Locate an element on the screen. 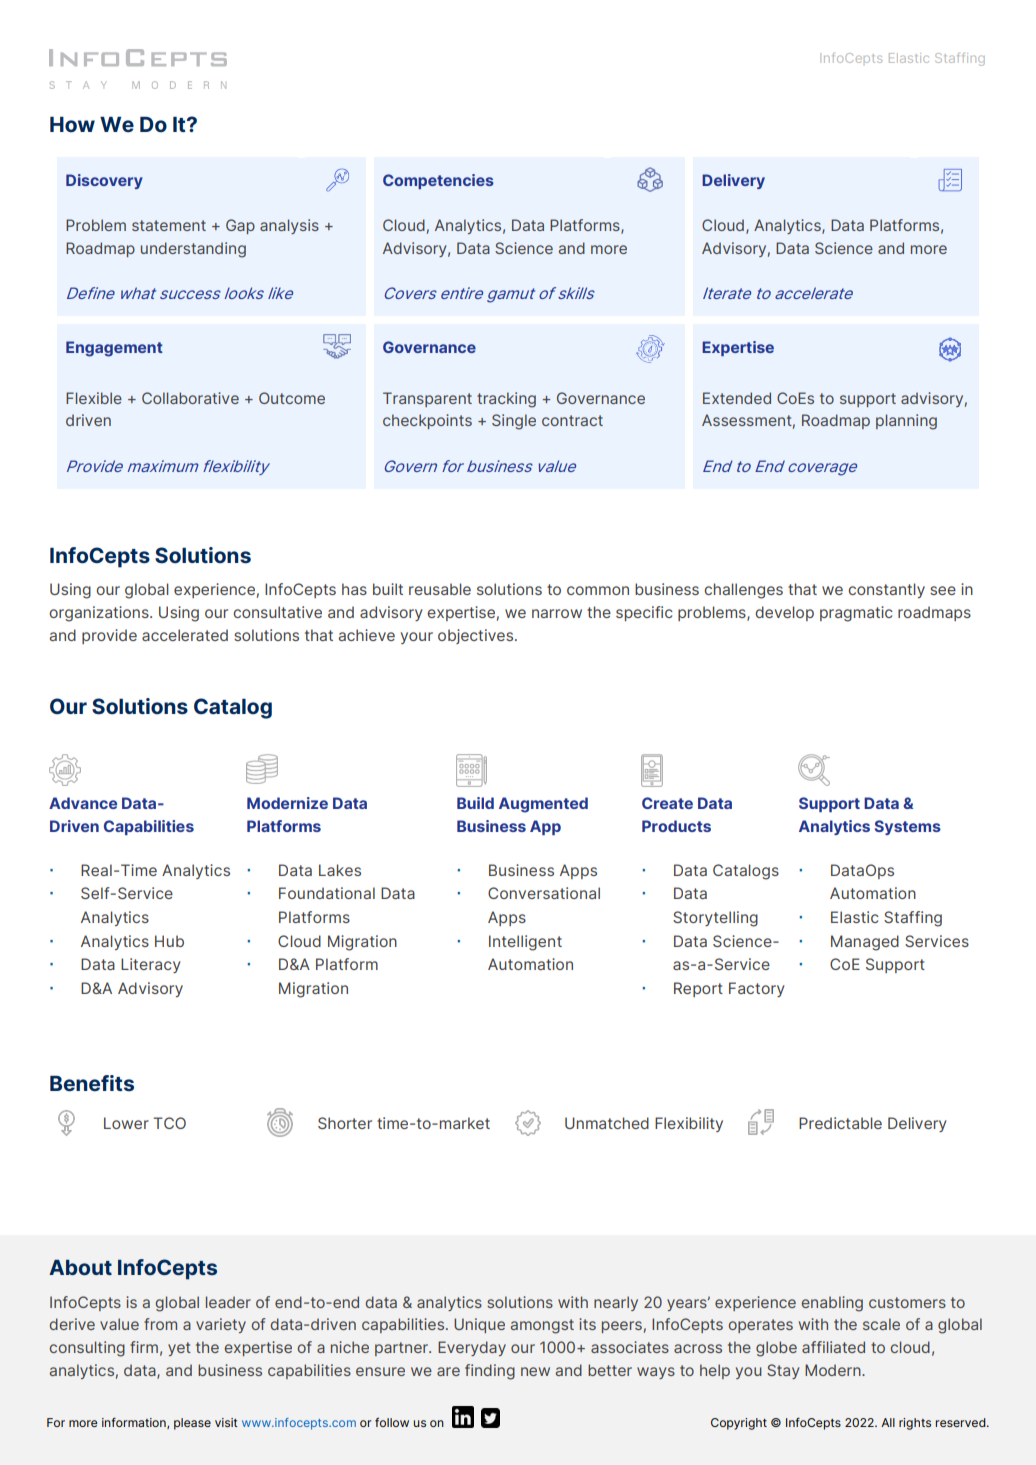  Augmented is located at coordinates (543, 805).
